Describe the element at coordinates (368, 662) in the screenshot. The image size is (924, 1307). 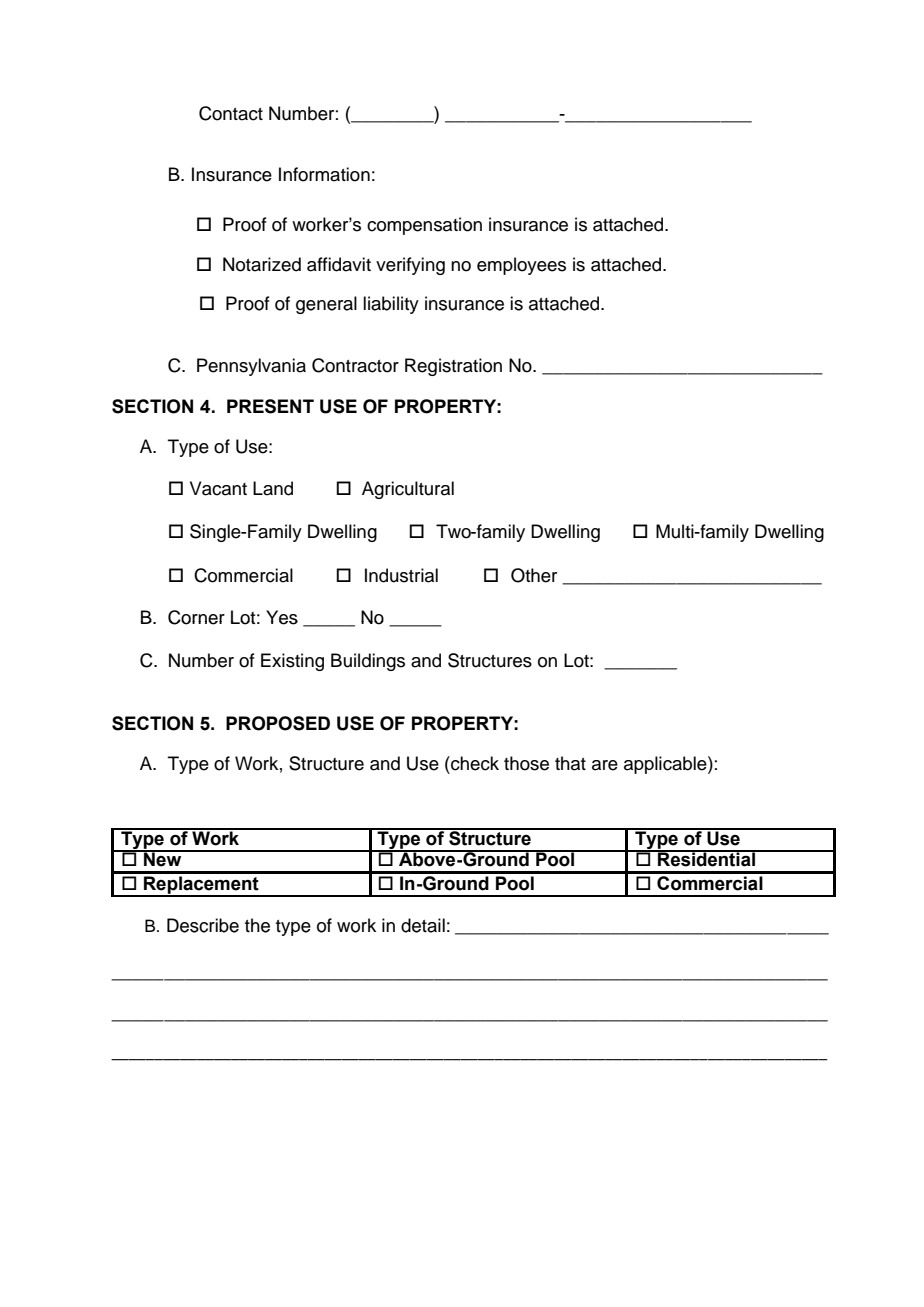
I see `Buildings` at that location.
